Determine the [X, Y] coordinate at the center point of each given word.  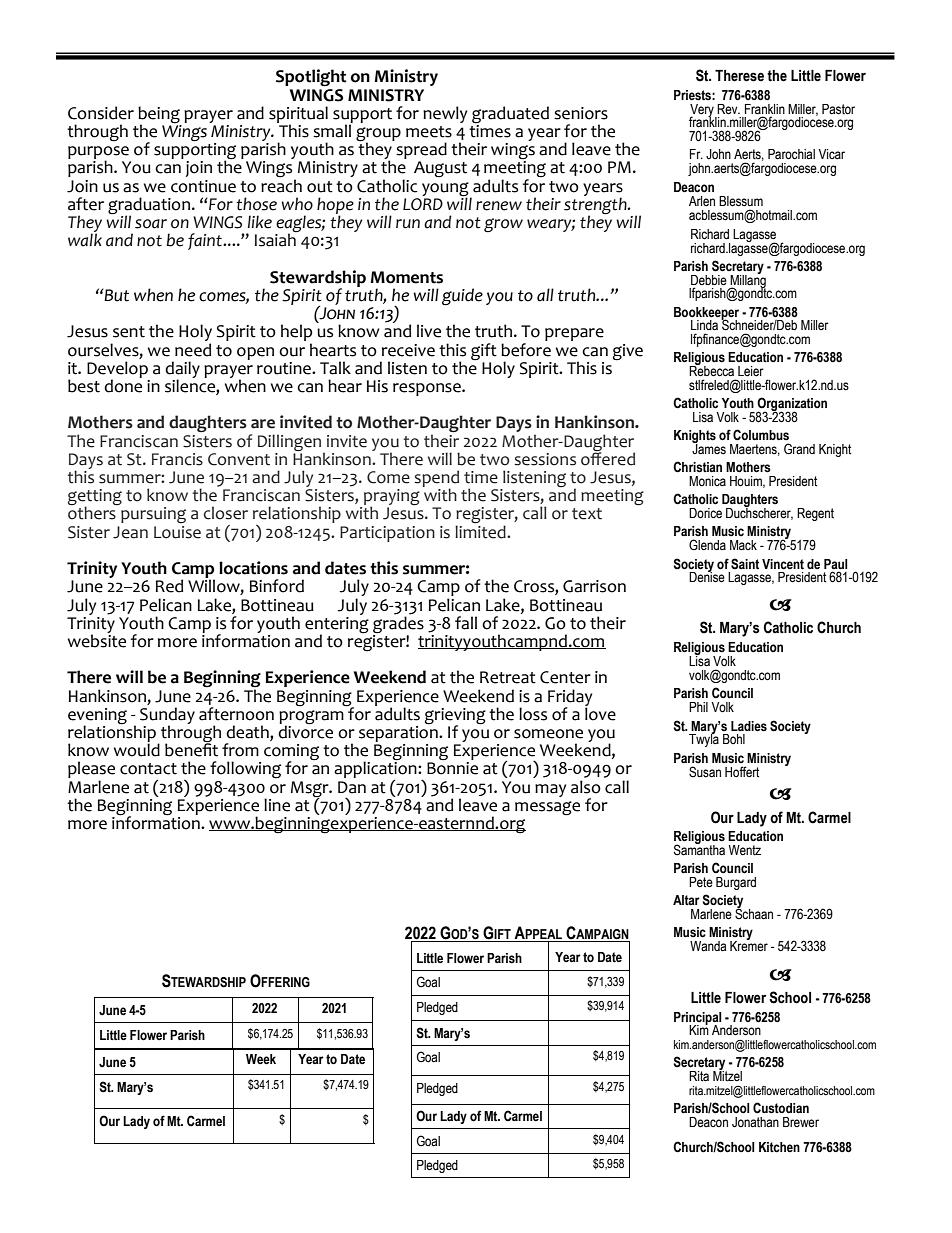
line [277, 805]
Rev [728, 109]
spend [436, 479]
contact [148, 769]
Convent [239, 459]
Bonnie [452, 767]
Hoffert [742, 772]
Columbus [761, 435]
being [160, 116]
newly [445, 114]
